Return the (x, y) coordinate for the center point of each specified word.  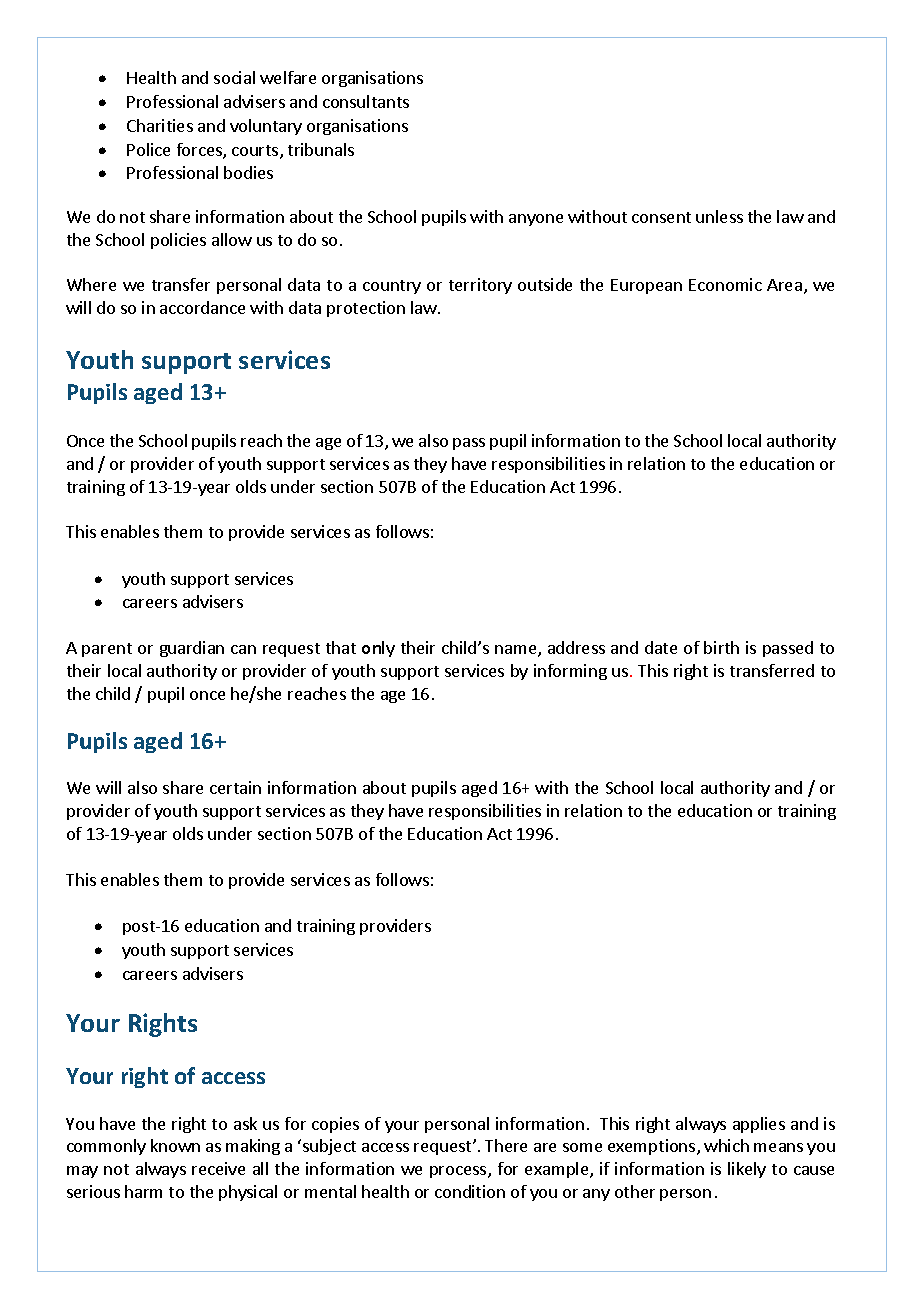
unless (719, 216)
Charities (160, 125)
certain (235, 787)
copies (335, 1125)
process (459, 1172)
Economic (725, 284)
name (517, 651)
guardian (192, 649)
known (175, 1145)
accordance (202, 307)
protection (366, 309)
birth (721, 647)
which (726, 1145)
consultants (366, 101)
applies (759, 1125)
